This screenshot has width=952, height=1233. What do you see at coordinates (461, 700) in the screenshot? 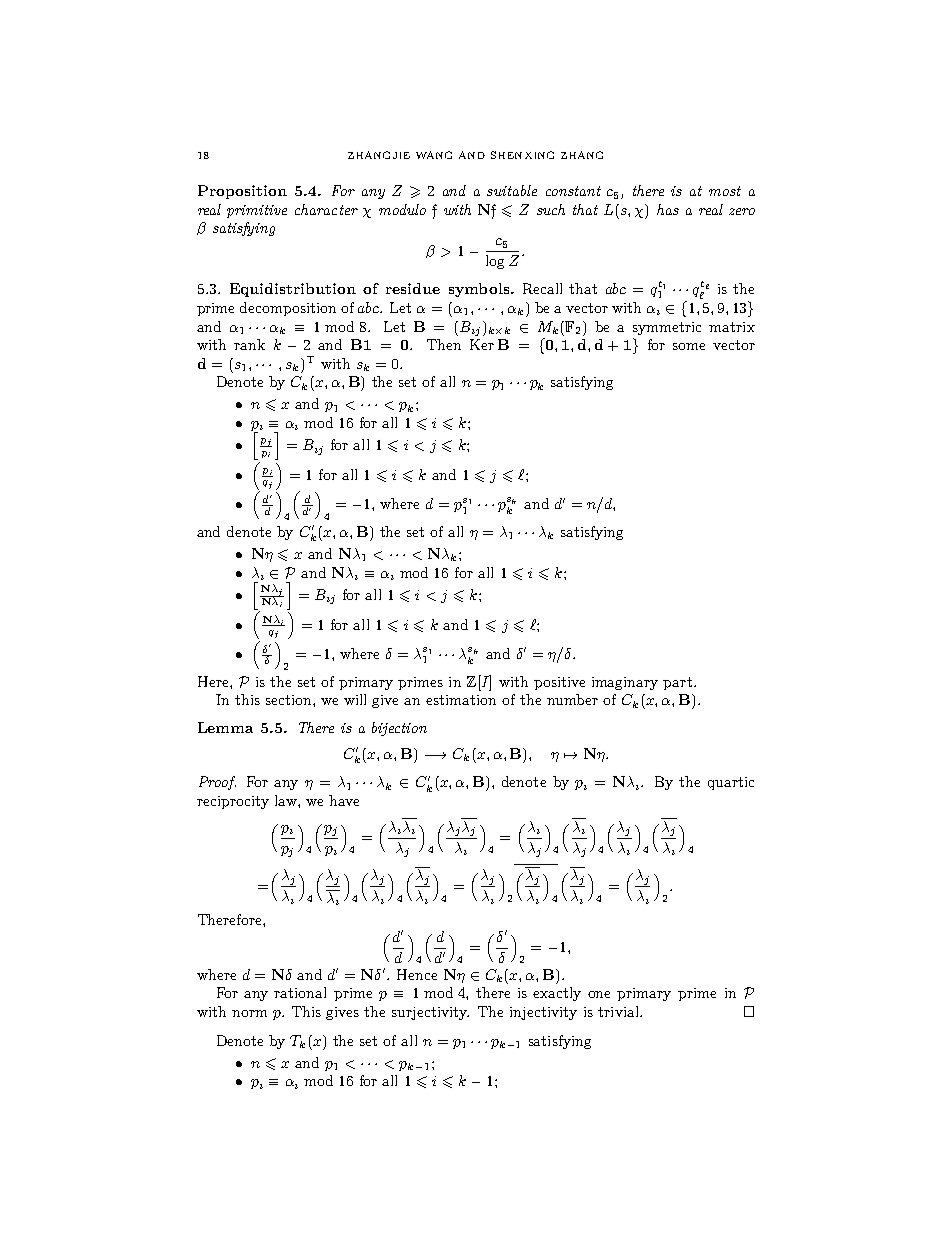
I see `estimation` at bounding box center [461, 700].
